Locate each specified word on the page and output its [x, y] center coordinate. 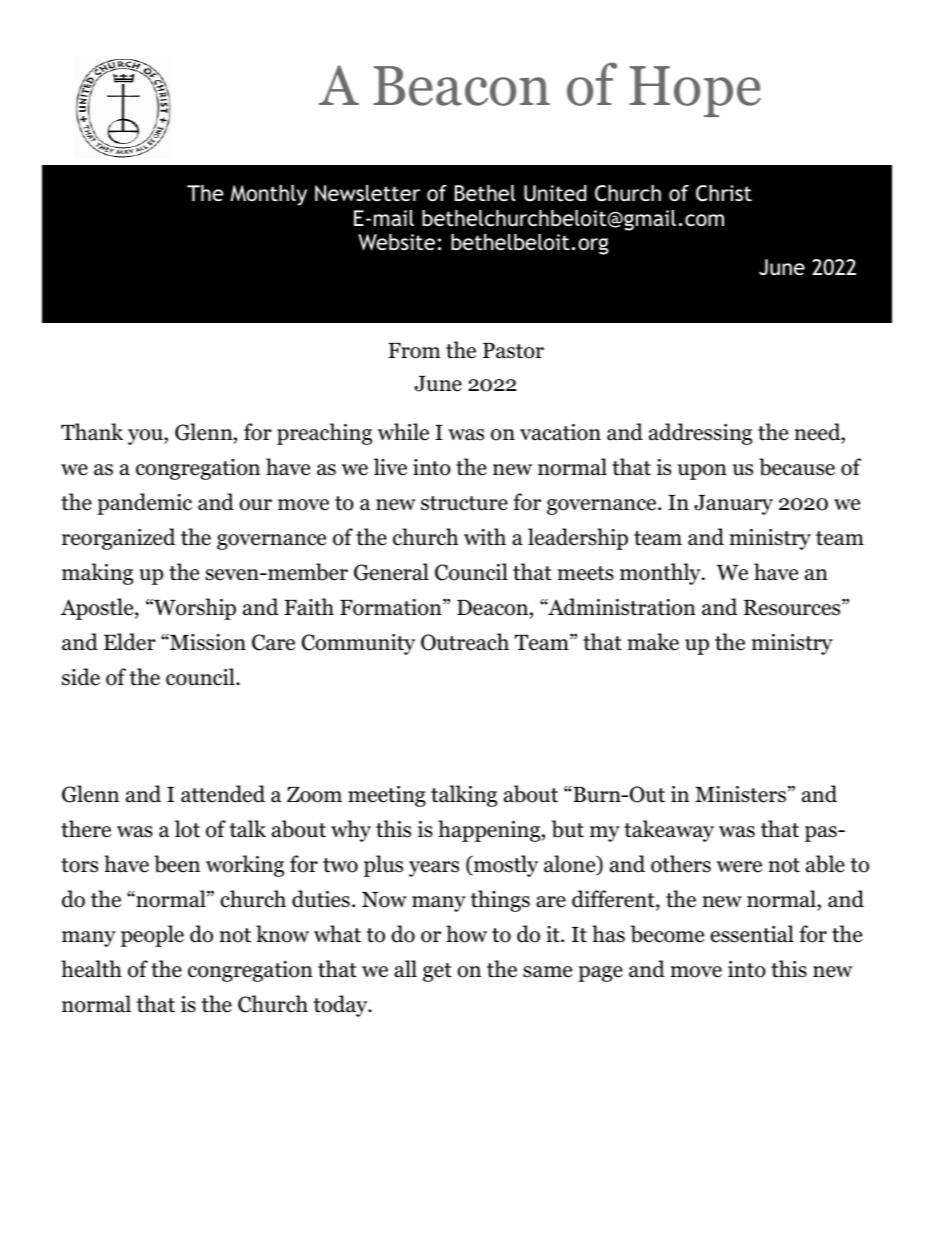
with [485, 536]
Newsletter [367, 193]
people [152, 936]
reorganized [119, 539]
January [733, 505]
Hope [695, 91]
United [555, 193]
